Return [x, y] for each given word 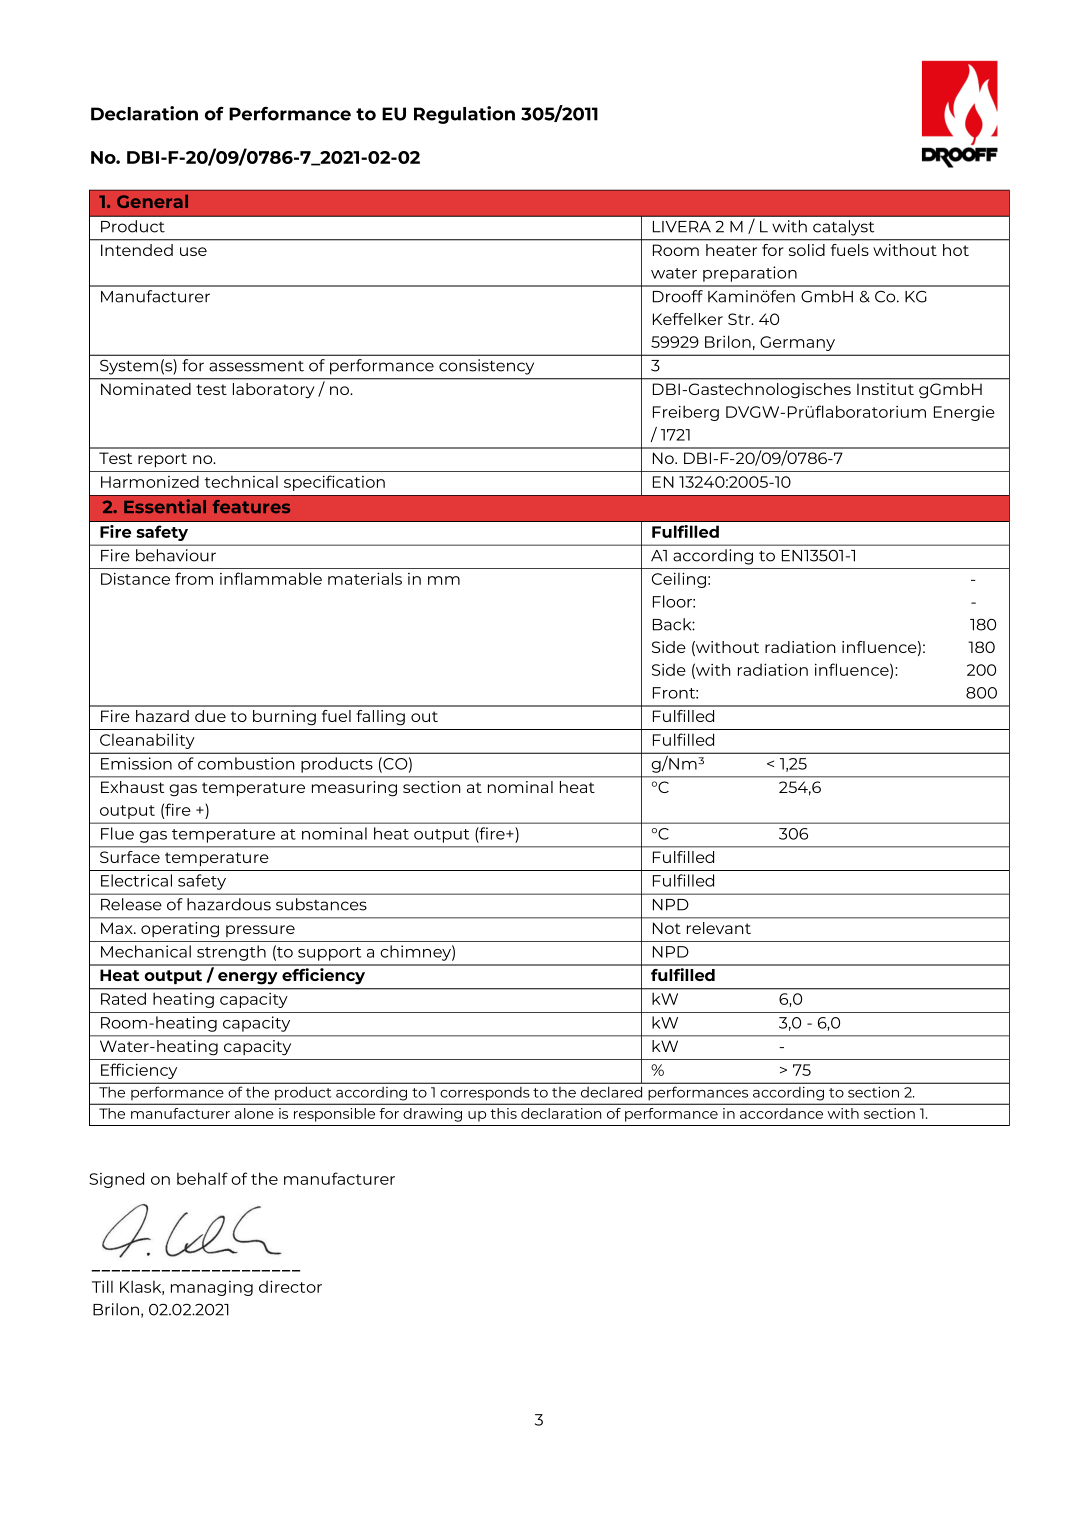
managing [212, 1288]
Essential [165, 506]
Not [667, 928]
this [503, 1113]
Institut [885, 389]
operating [180, 929]
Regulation [464, 115]
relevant [719, 928]
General [152, 201]
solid [807, 250]
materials [365, 578]
